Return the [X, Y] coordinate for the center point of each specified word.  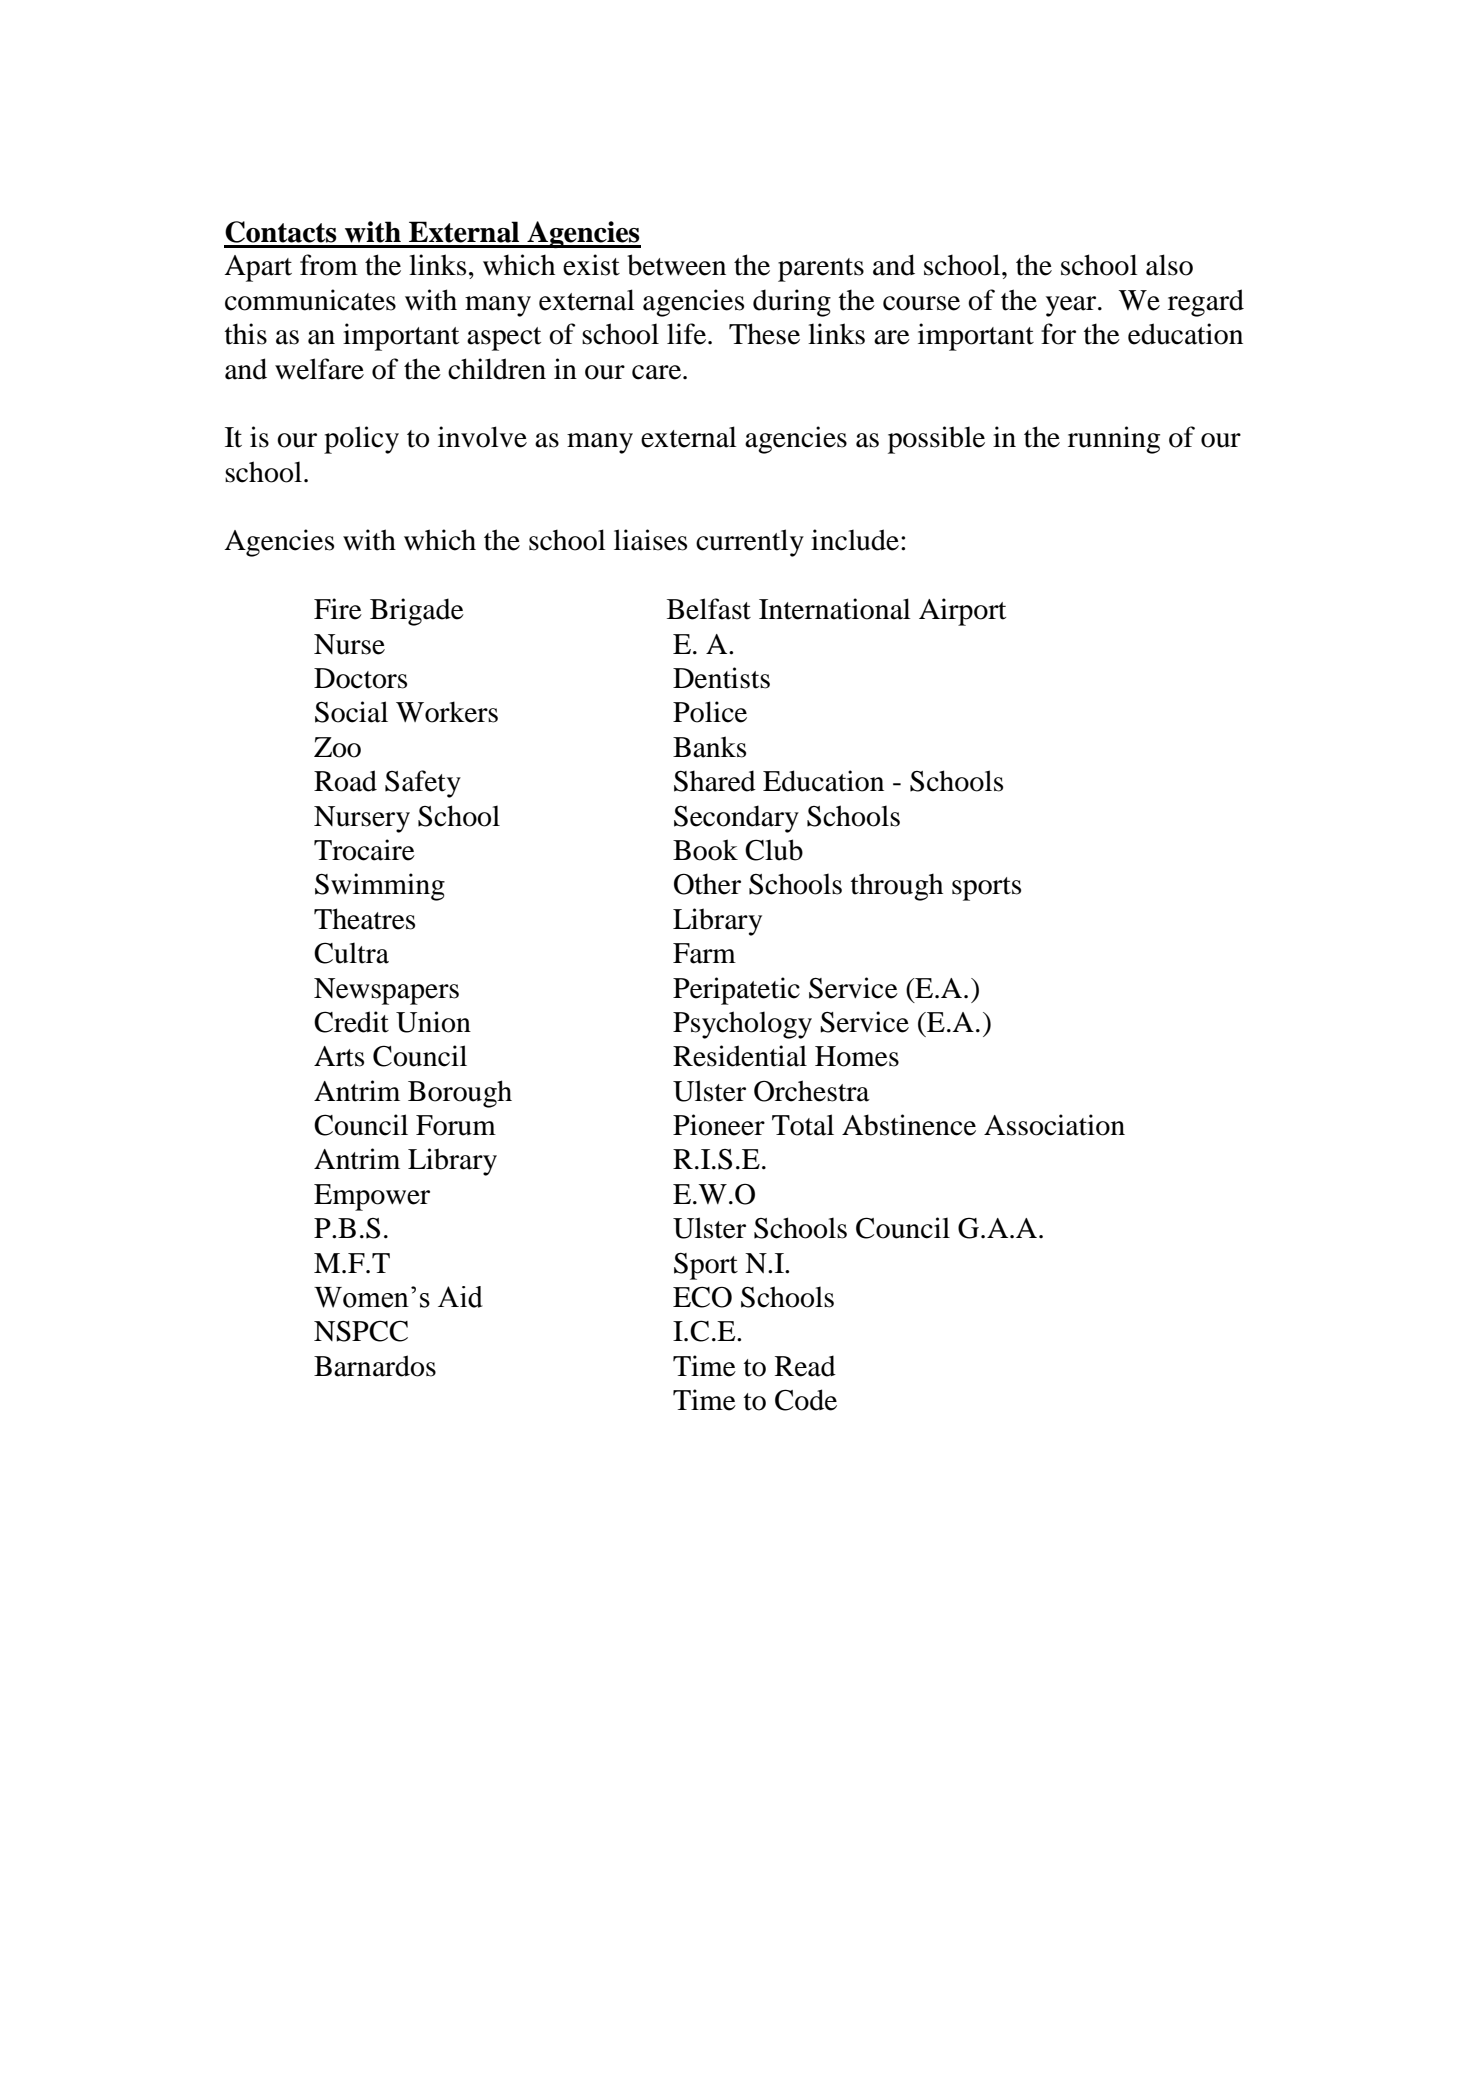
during [792, 303]
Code [806, 1400]
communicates [310, 300]
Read [805, 1366]
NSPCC [361, 1331]
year [1072, 306]
